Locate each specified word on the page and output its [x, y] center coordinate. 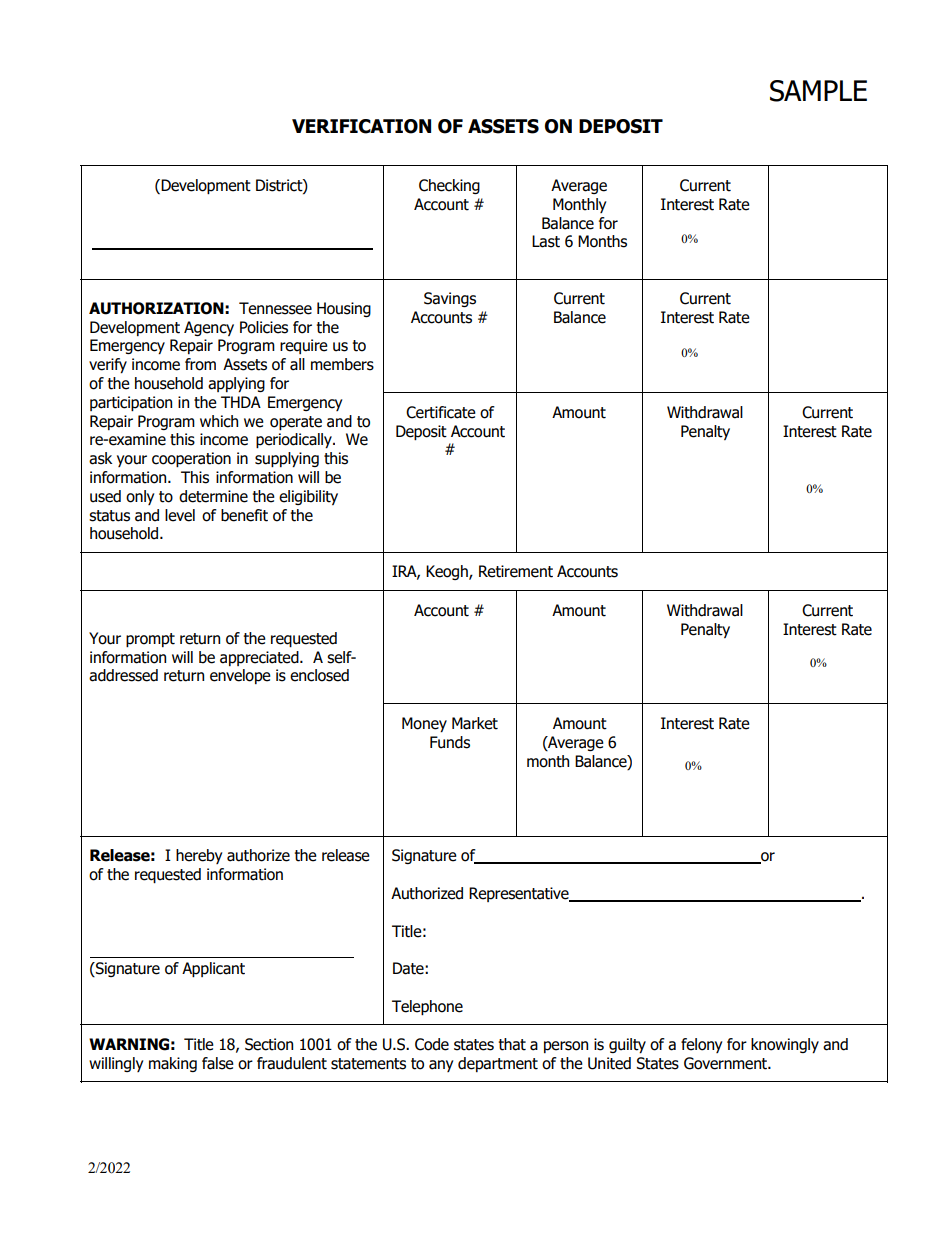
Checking [449, 186]
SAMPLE [818, 91]
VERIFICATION [361, 126]
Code [432, 1044]
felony [701, 1045]
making [173, 1064]
